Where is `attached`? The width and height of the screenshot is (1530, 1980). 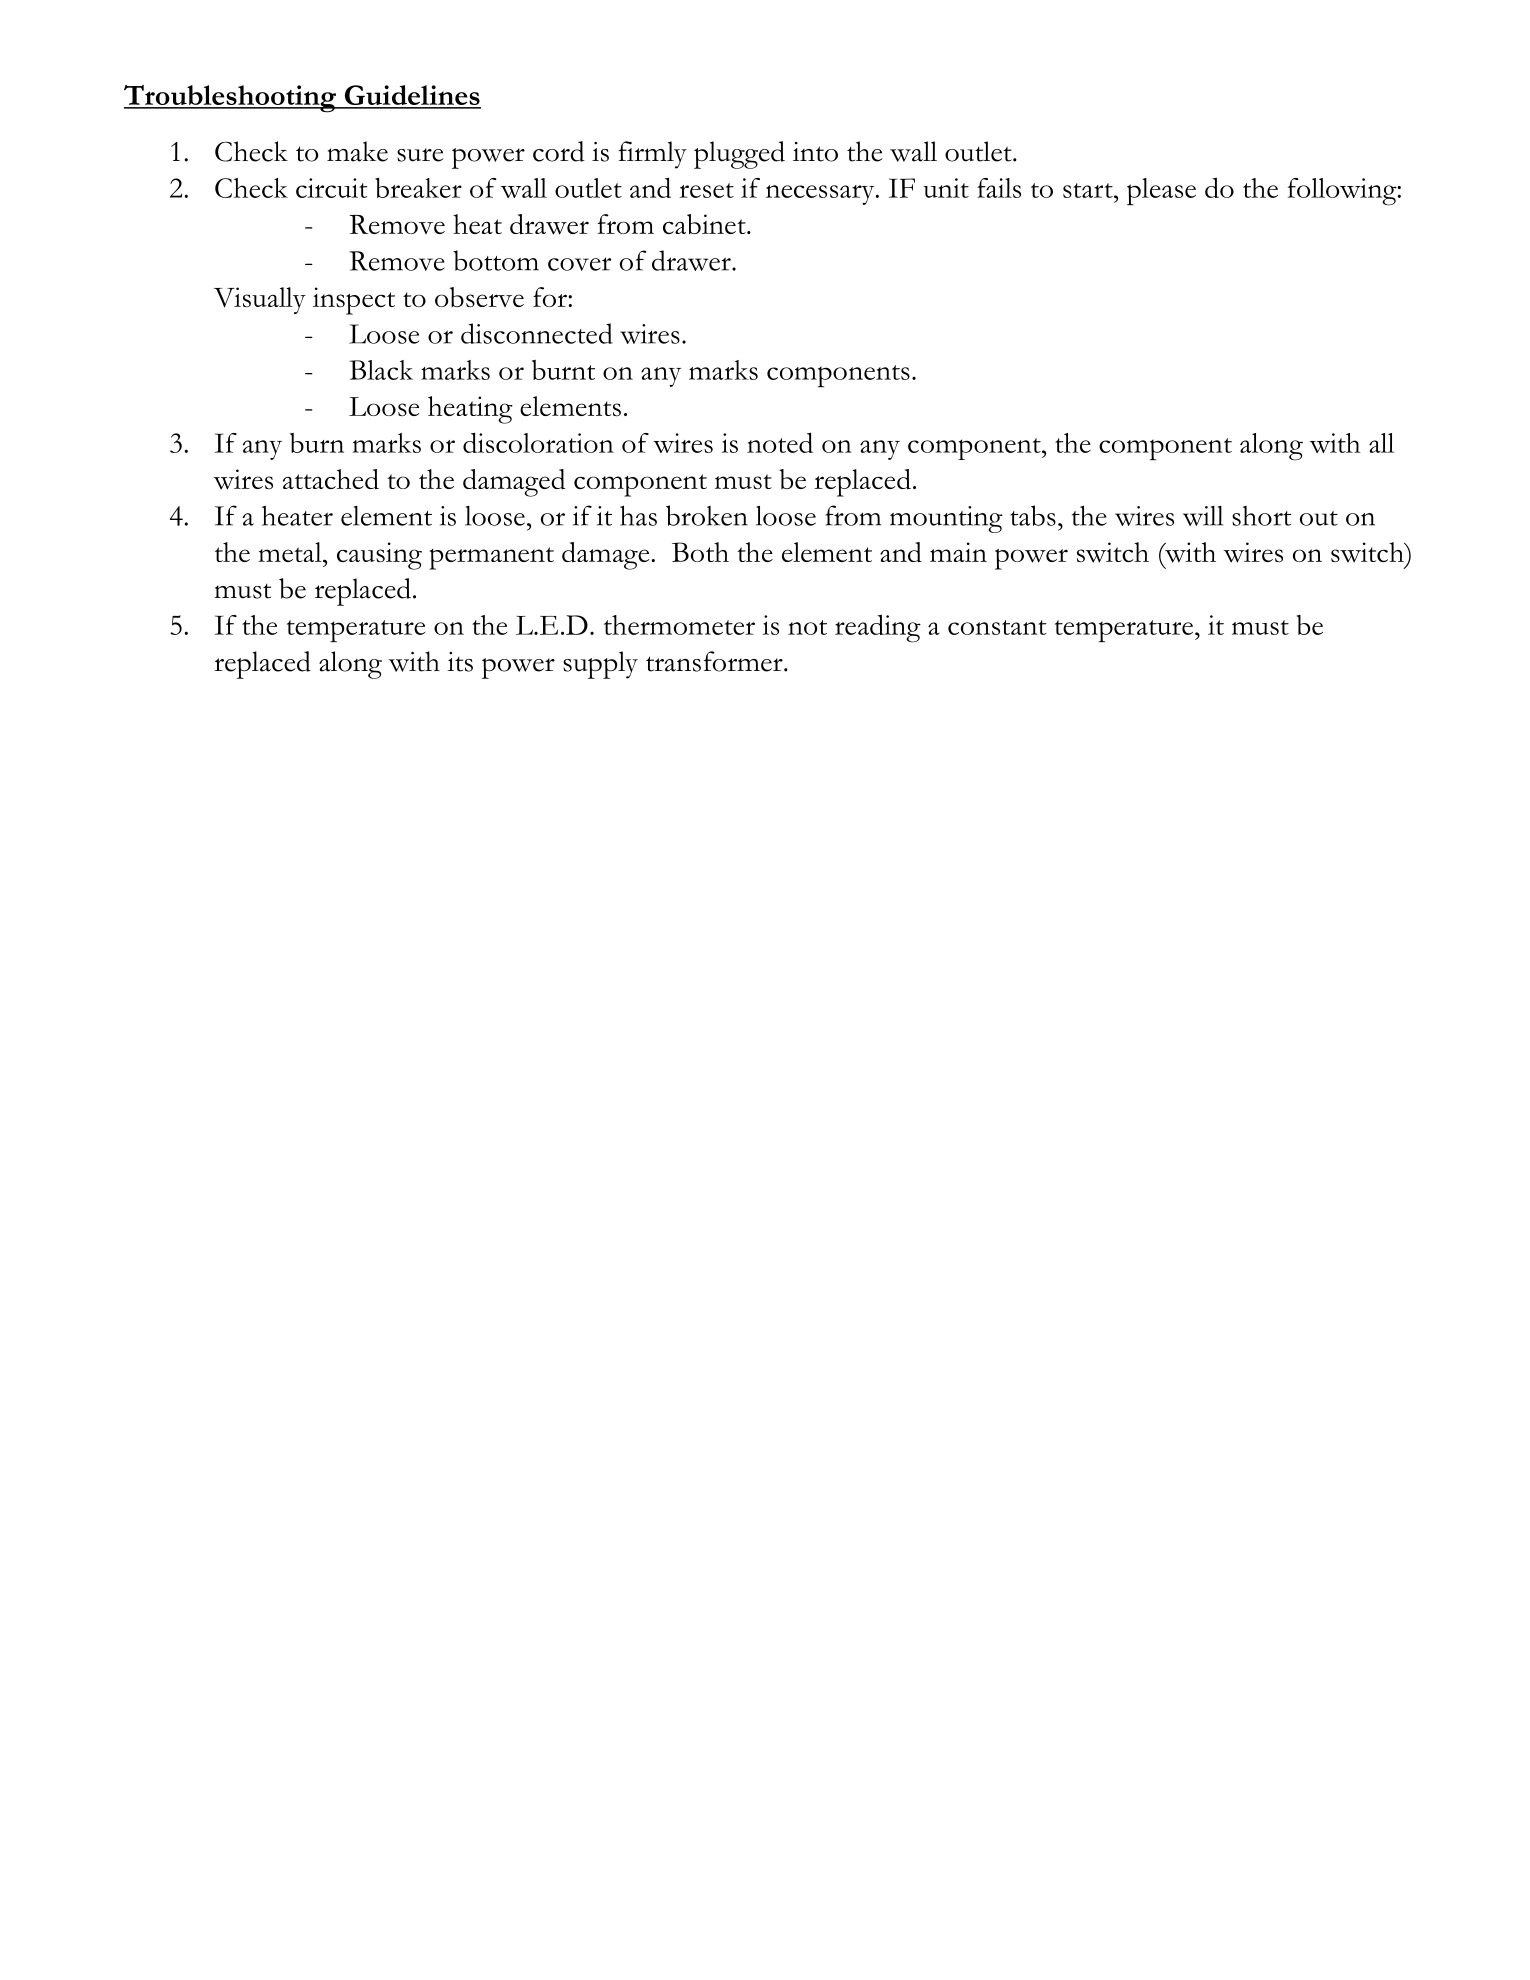
attached is located at coordinates (331, 479).
